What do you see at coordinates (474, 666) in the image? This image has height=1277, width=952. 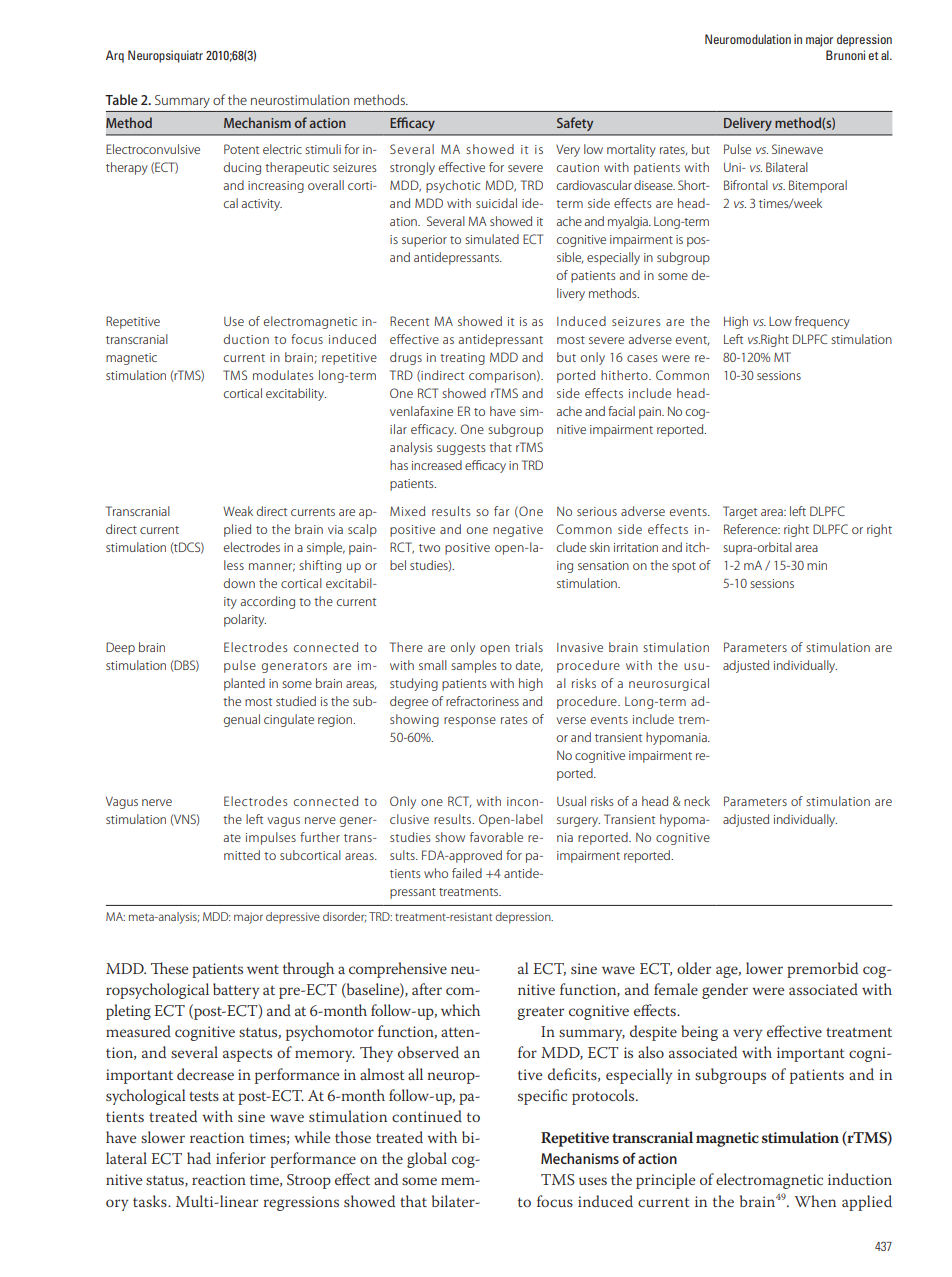 I see `samples` at bounding box center [474, 666].
